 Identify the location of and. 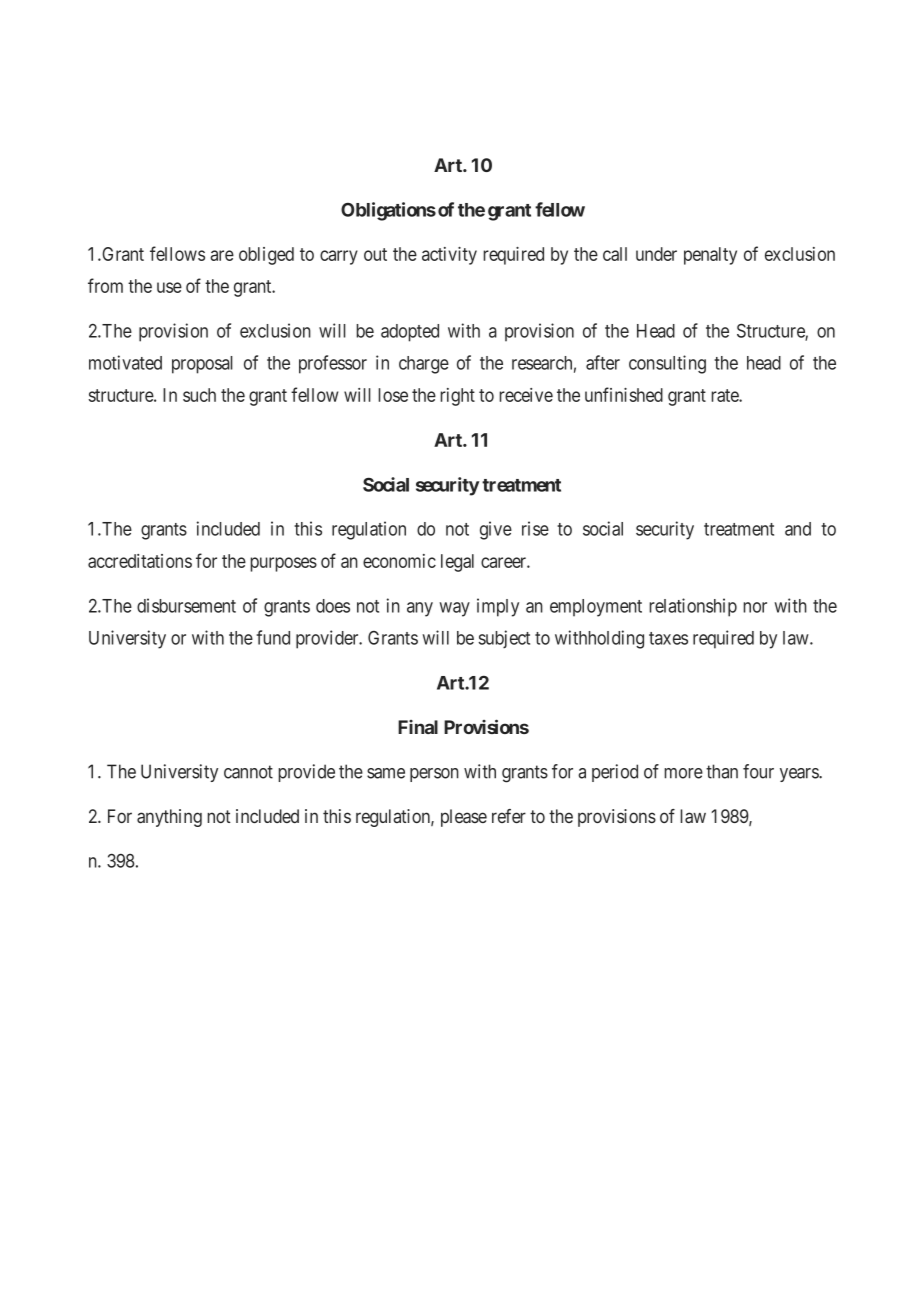
(798, 529).
